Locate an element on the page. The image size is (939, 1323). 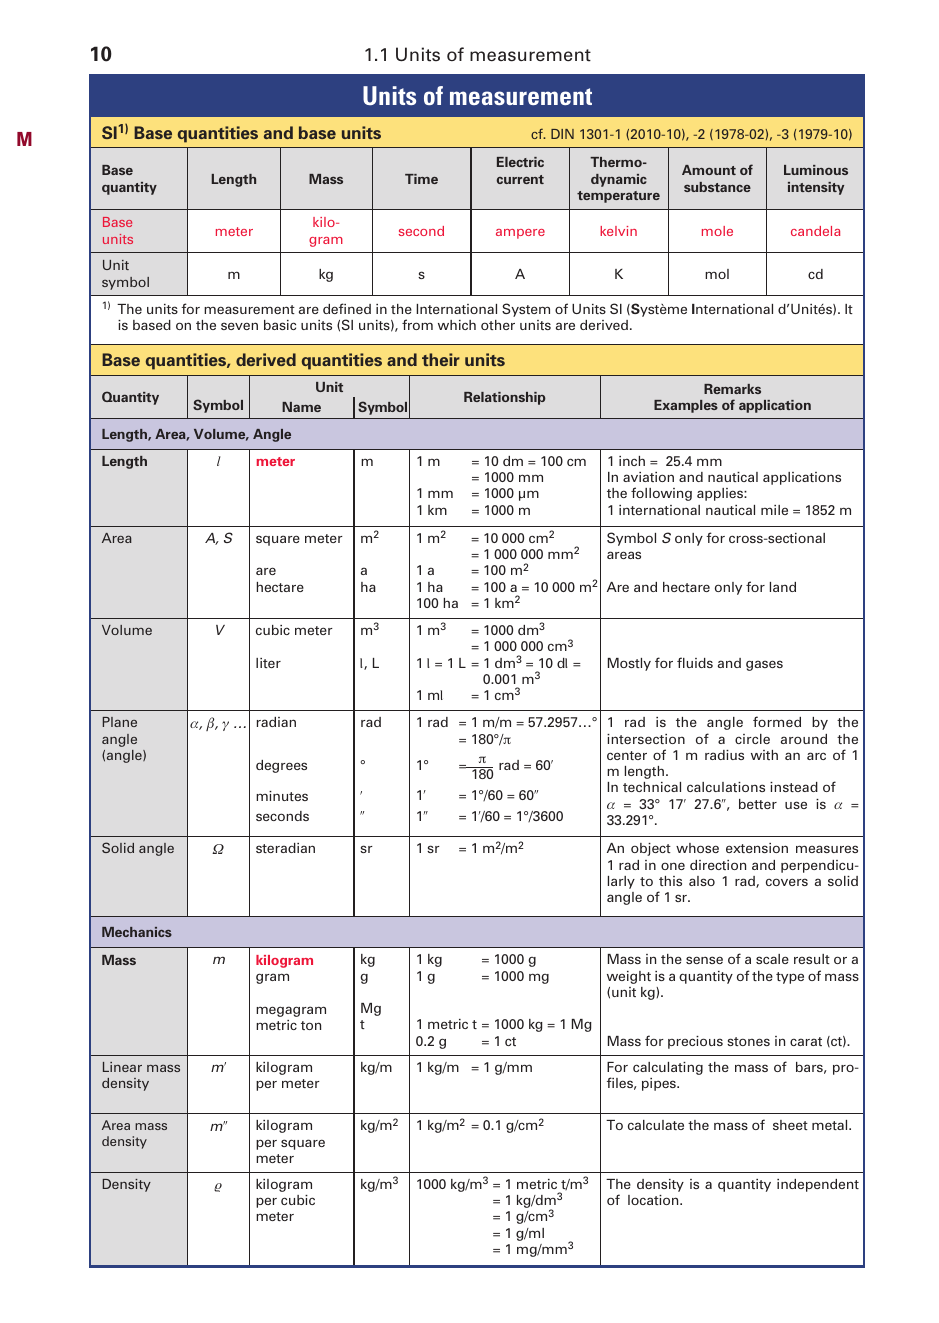
sheet is located at coordinates (790, 1125).
